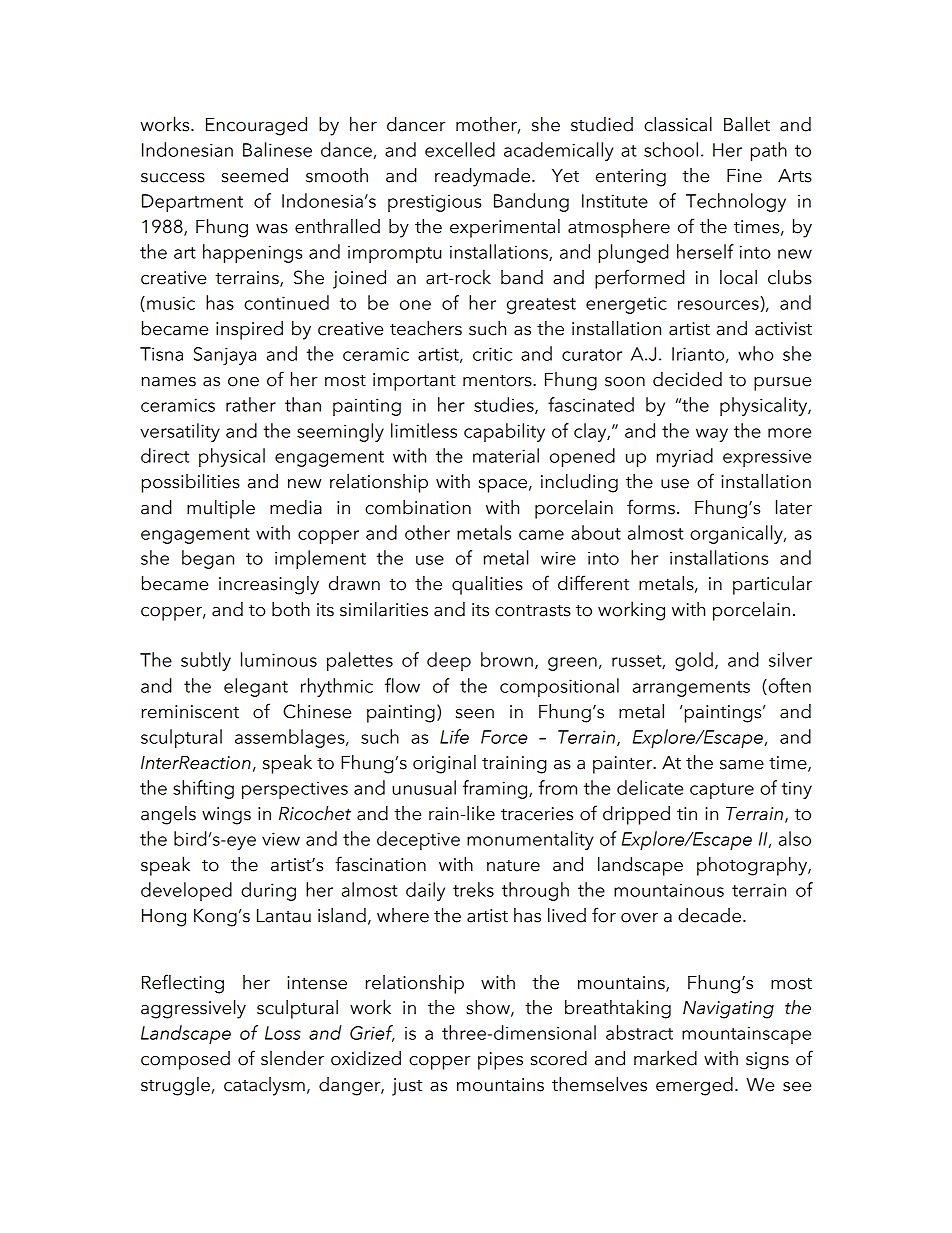 Image resolution: width=952 pixels, height=1233 pixels. I want to click on mentors, so click(498, 380).
